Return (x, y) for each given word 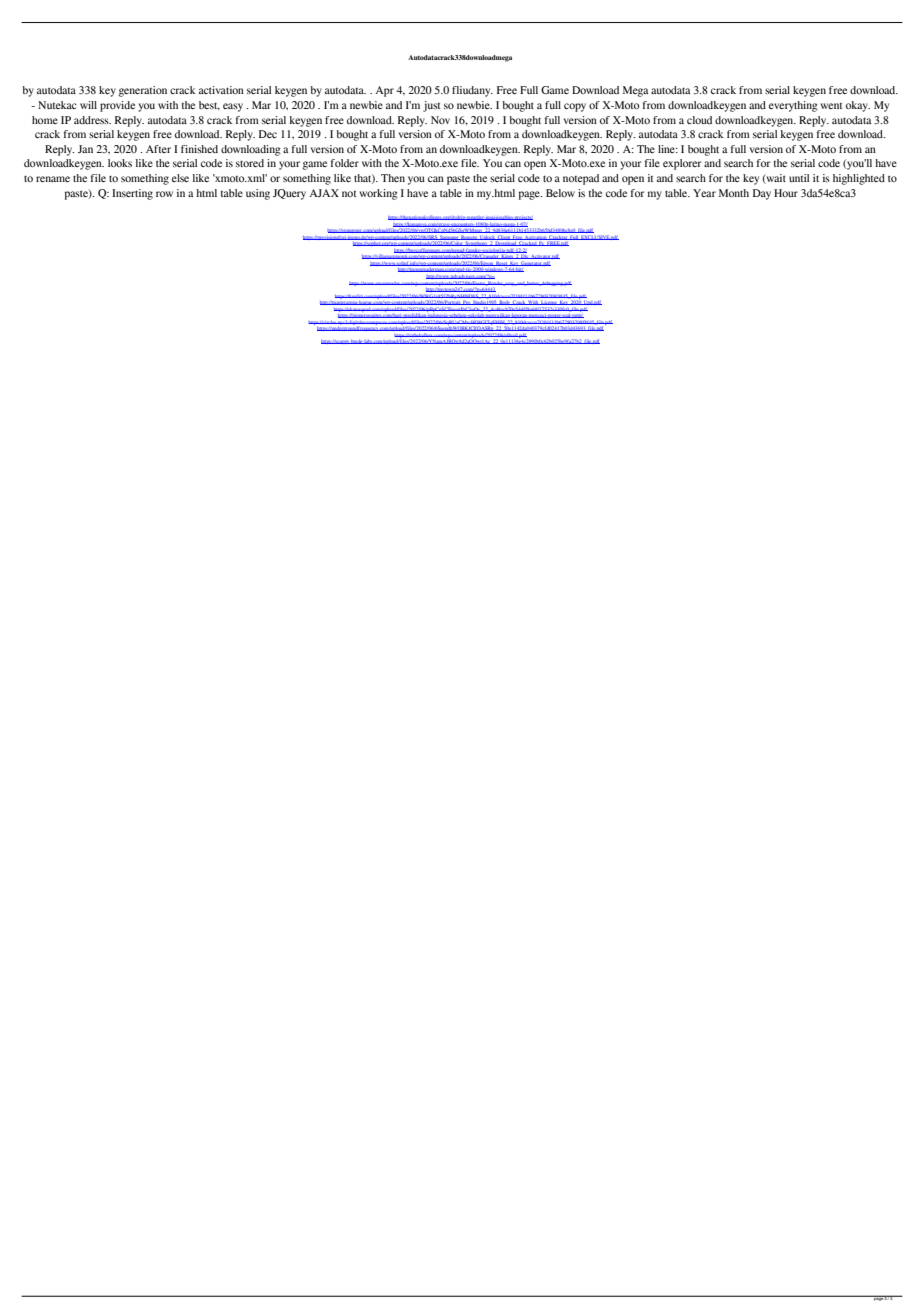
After (158, 149)
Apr (385, 91)
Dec (268, 134)
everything (793, 106)
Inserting (132, 194)
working (378, 194)
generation (142, 91)
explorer (682, 164)
